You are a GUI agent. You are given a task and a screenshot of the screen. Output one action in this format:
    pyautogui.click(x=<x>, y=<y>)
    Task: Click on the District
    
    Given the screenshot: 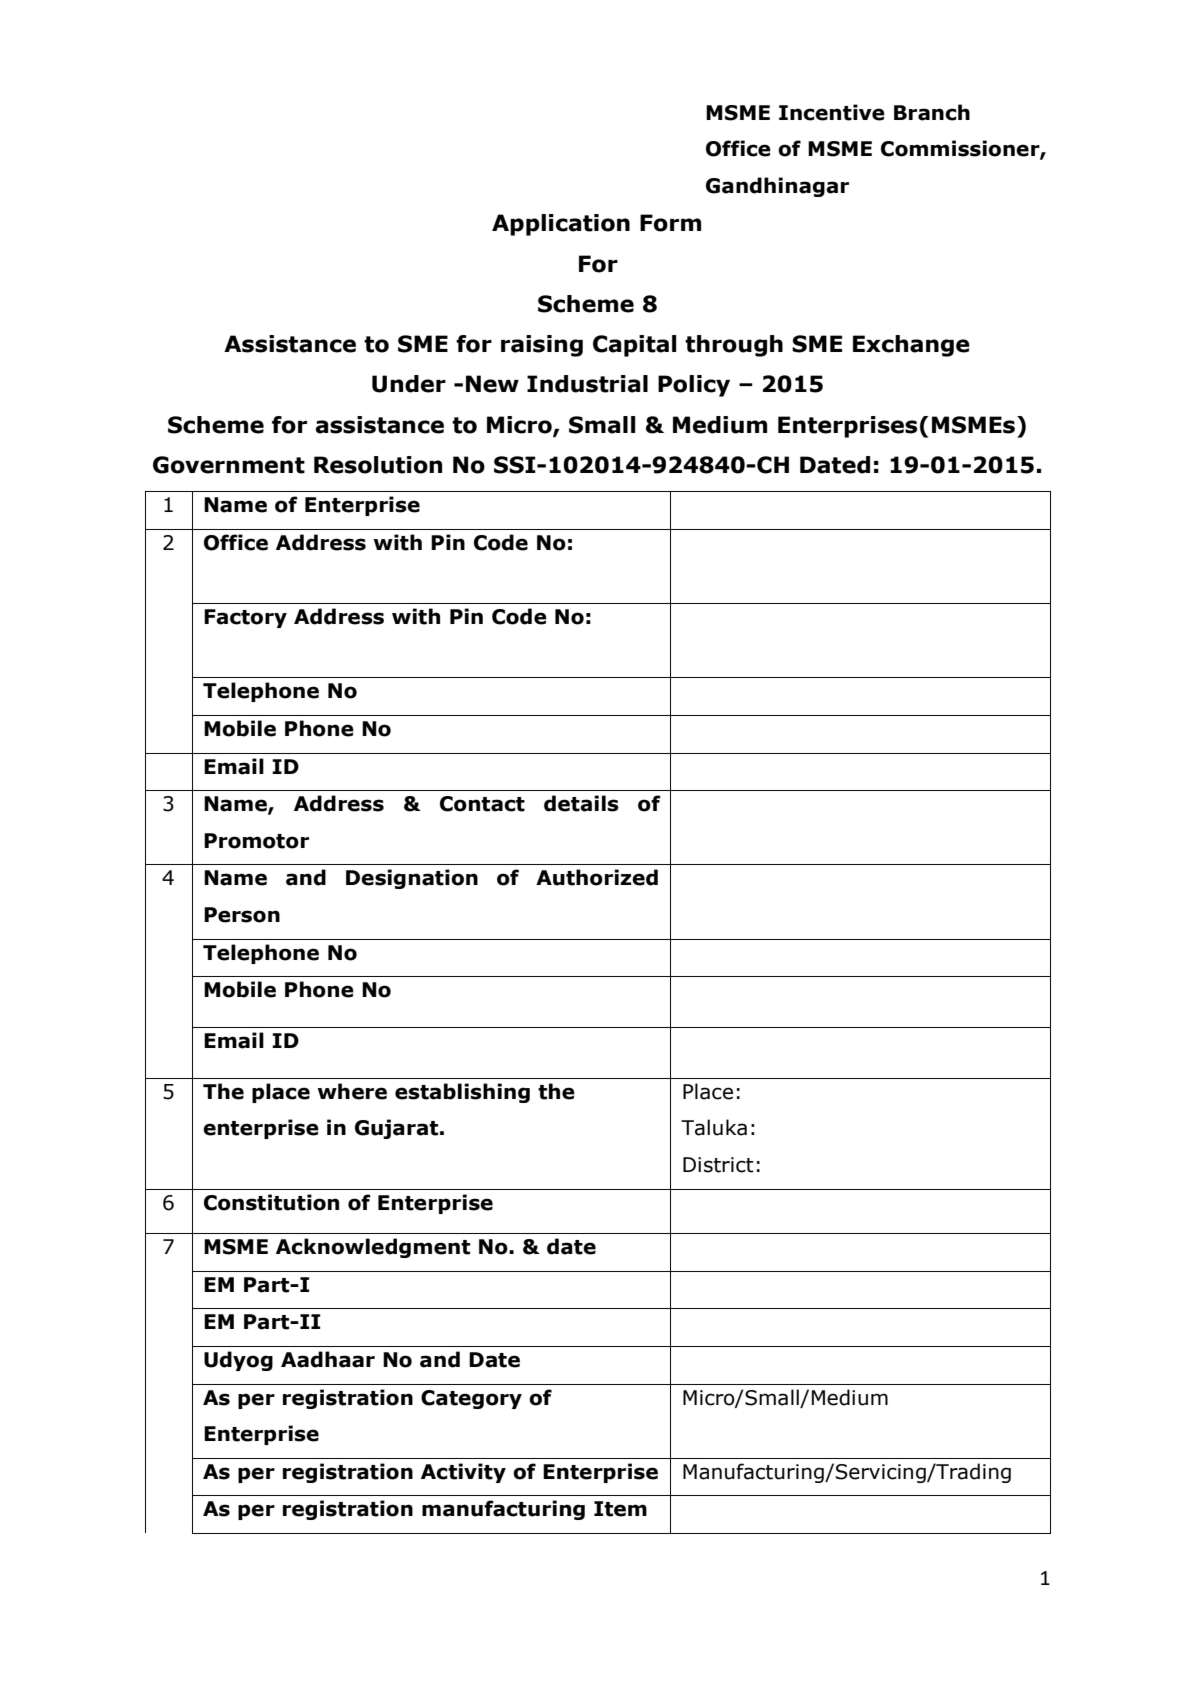 What is the action you would take?
    pyautogui.click(x=718, y=1165)
